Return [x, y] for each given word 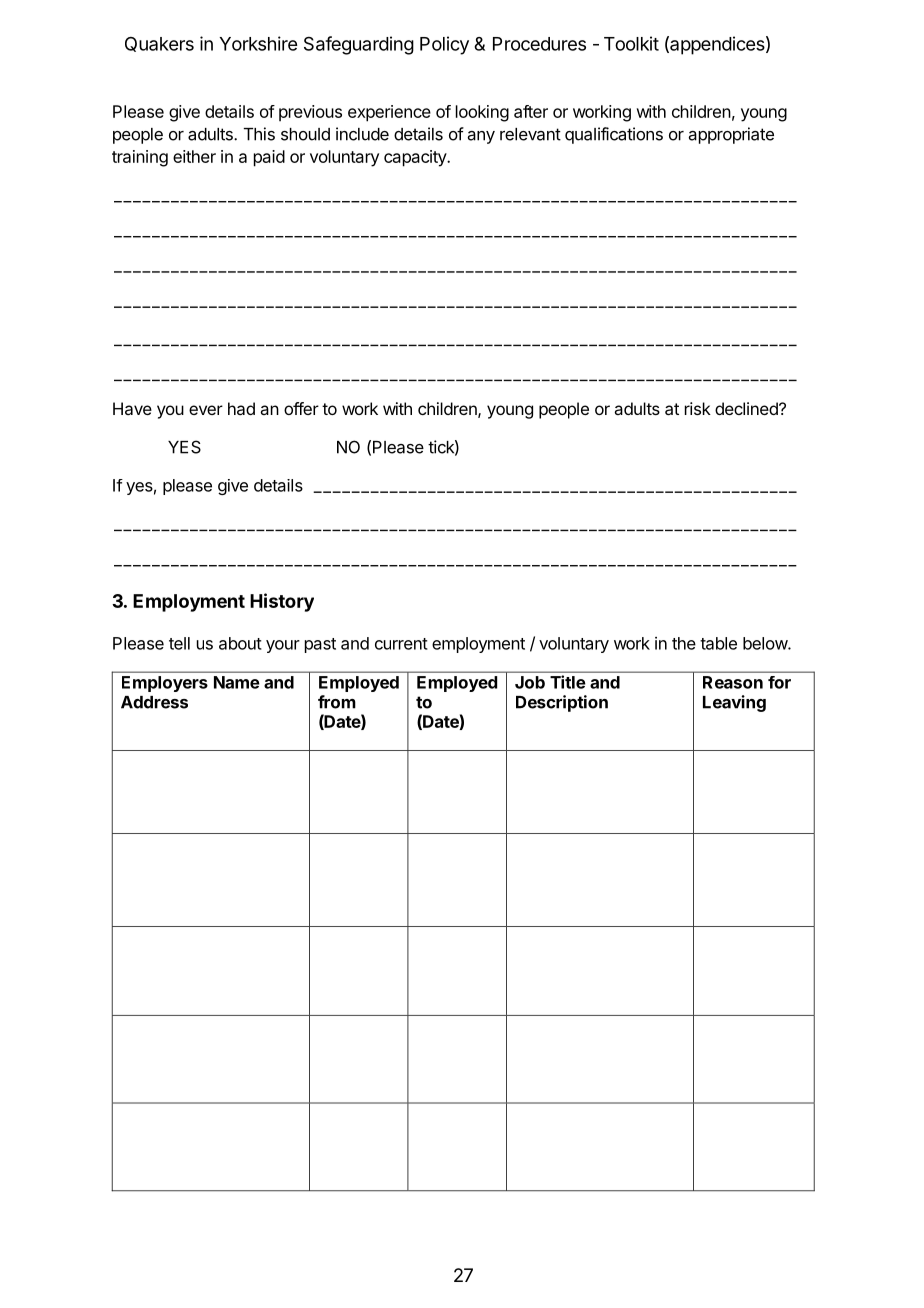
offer [301, 408]
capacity [416, 158]
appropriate [731, 135]
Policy [444, 45]
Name [237, 682]
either [194, 156]
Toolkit [631, 43]
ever [206, 410]
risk [698, 408]
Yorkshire [258, 43]
